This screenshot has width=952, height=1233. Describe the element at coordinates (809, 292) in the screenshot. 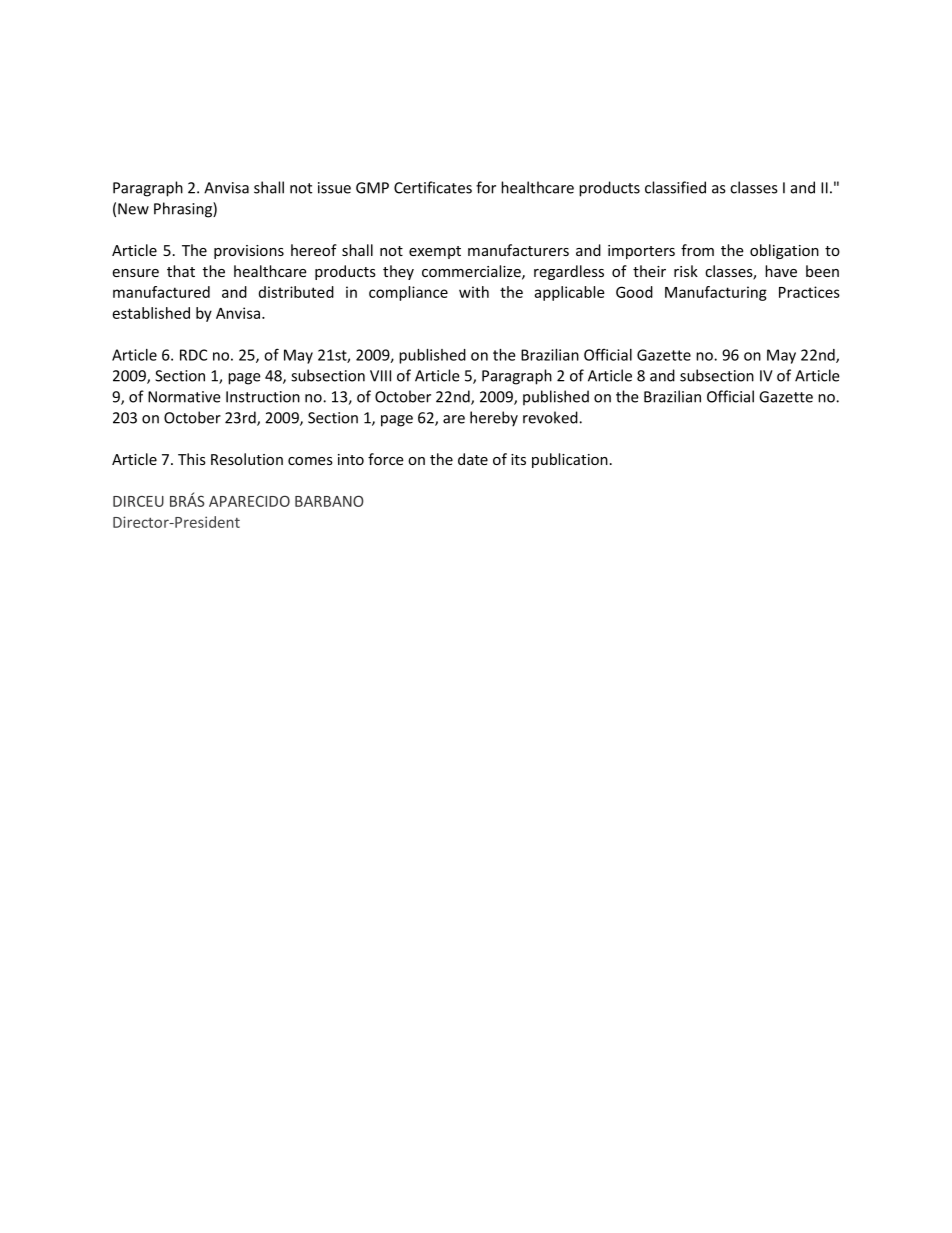

I see `Practices` at that location.
